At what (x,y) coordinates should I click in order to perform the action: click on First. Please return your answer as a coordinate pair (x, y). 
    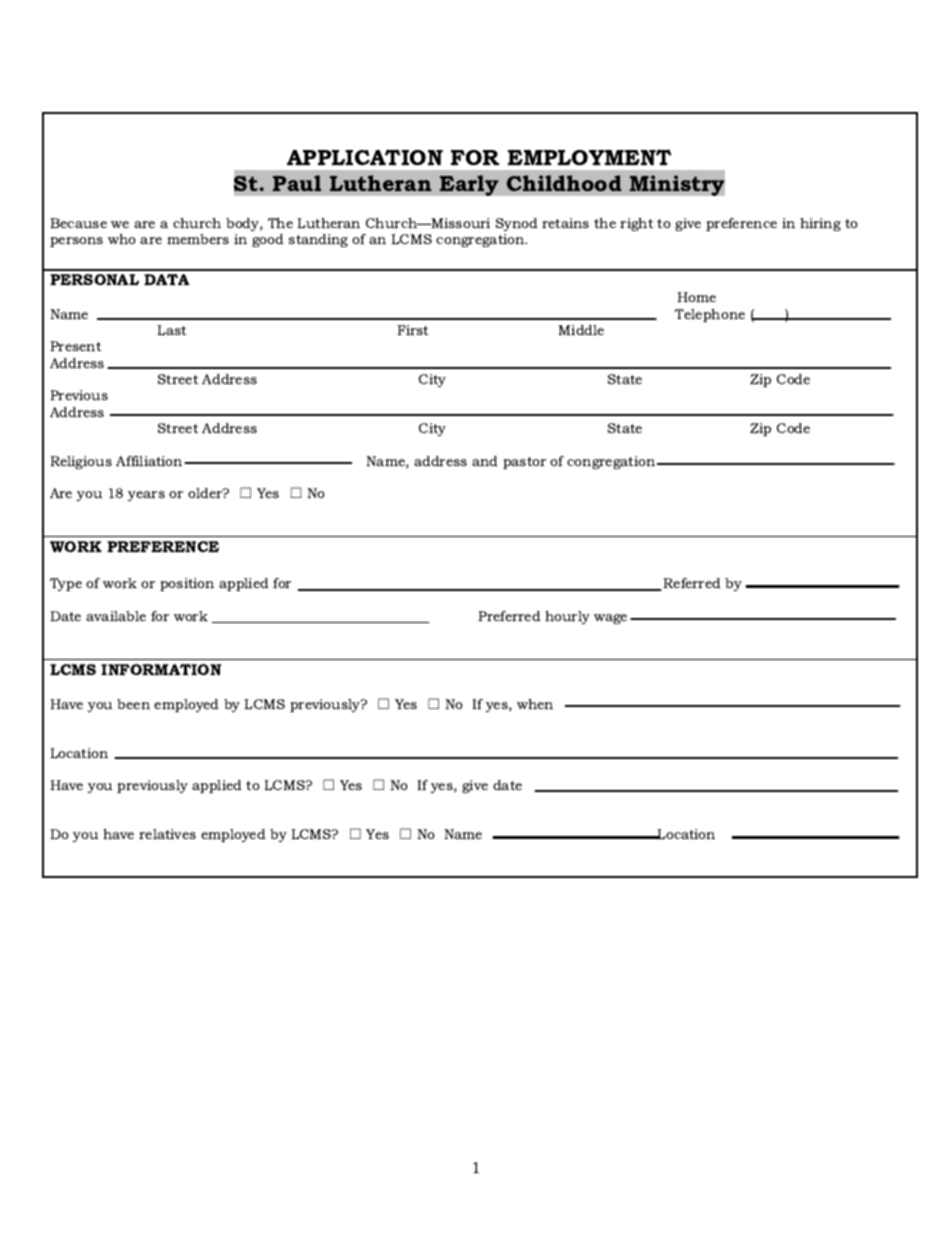
    Looking at the image, I should click on (412, 330).
